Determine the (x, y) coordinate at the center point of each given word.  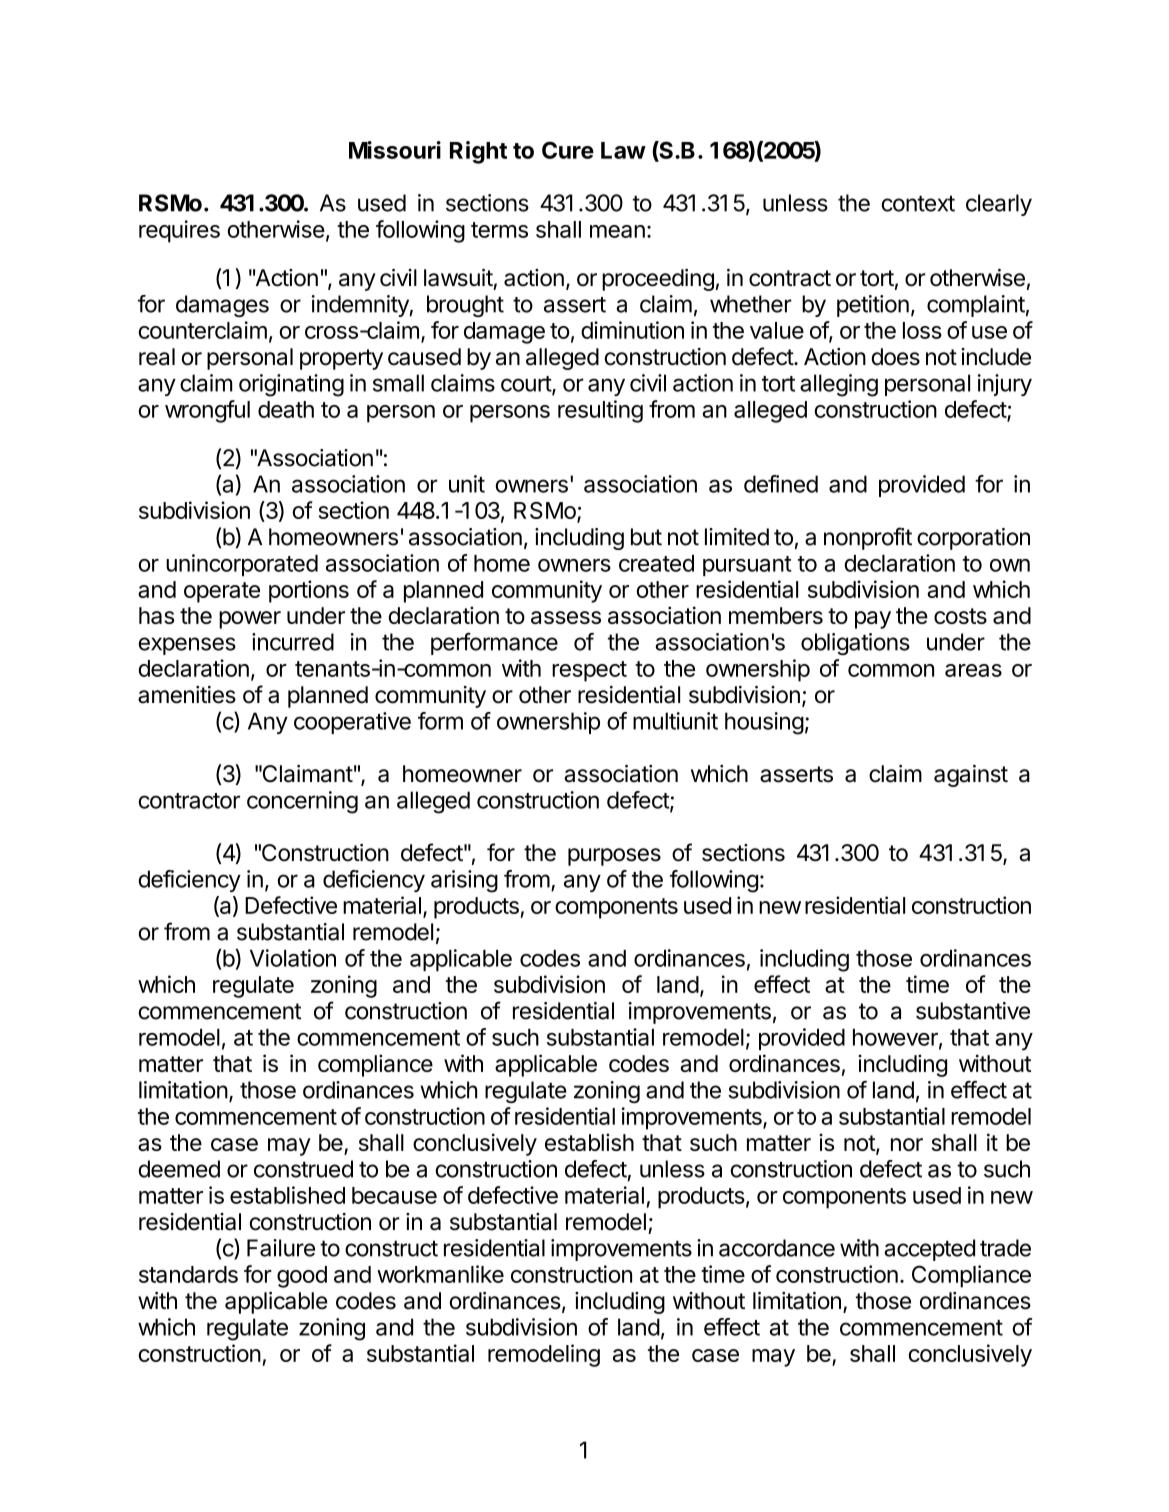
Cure (568, 150)
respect (589, 671)
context (918, 203)
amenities (187, 695)
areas (973, 670)
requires (179, 231)
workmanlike (440, 1274)
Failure (281, 1248)
